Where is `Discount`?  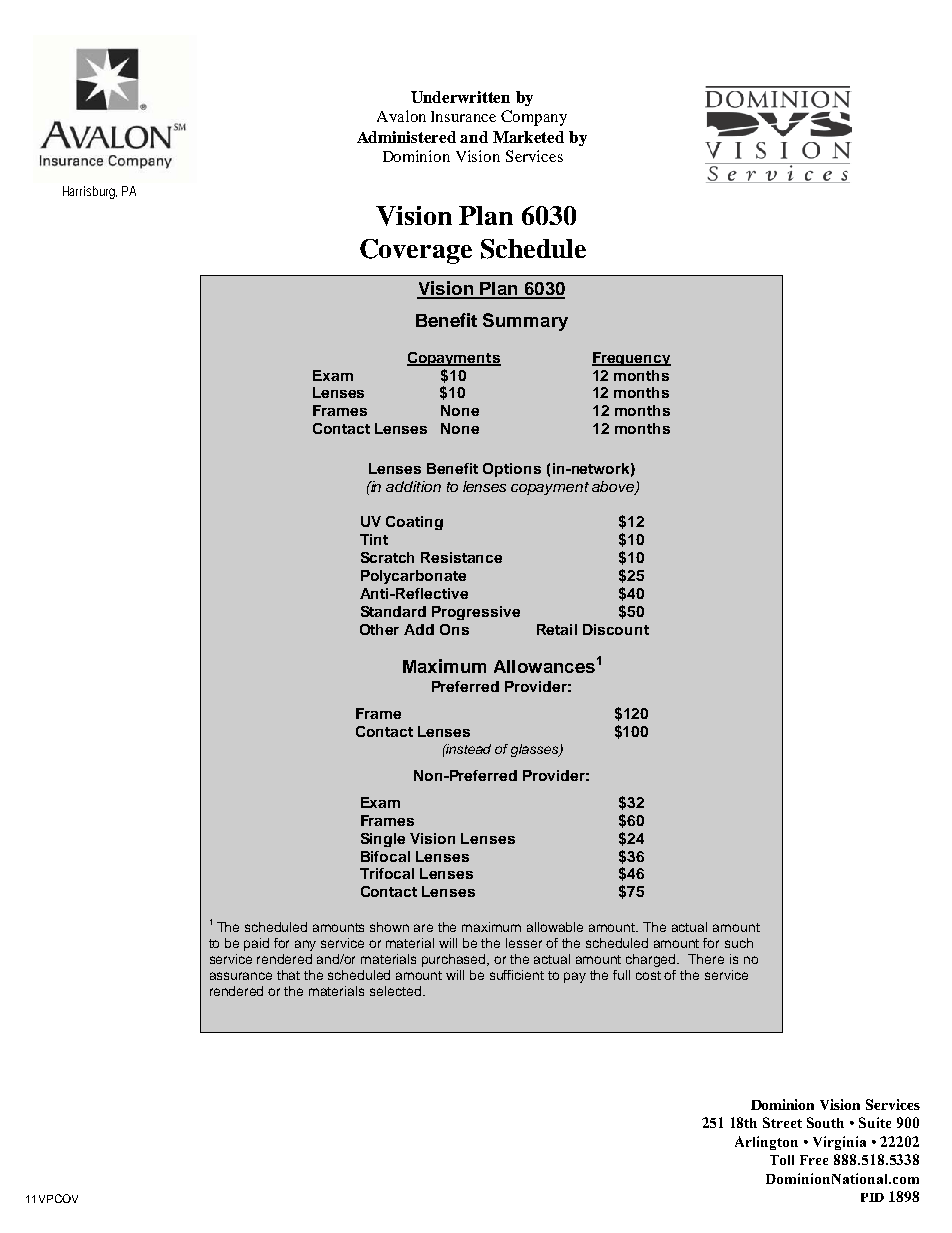
Discount is located at coordinates (616, 629).
